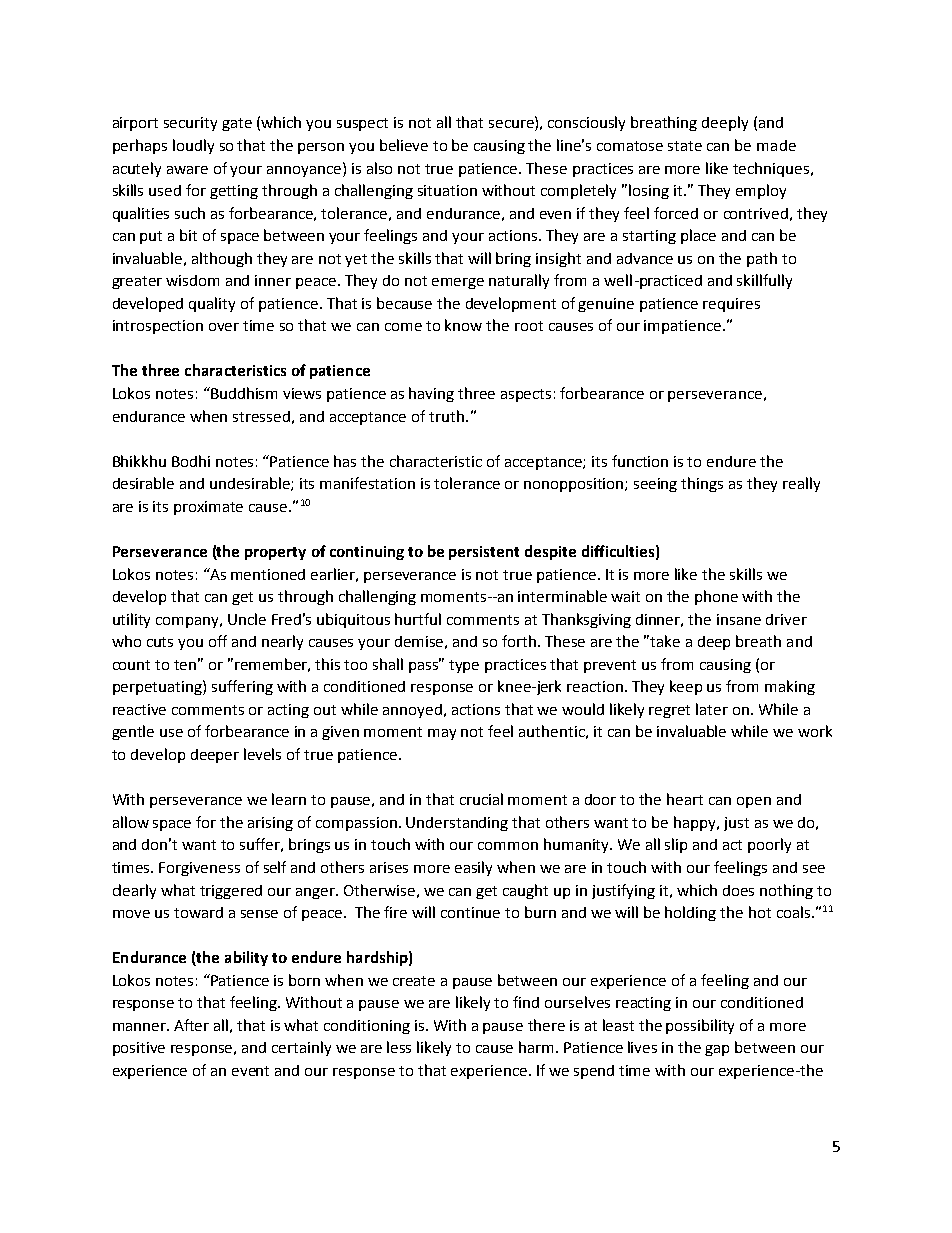 The image size is (952, 1233). I want to click on loudly, so click(193, 146).
